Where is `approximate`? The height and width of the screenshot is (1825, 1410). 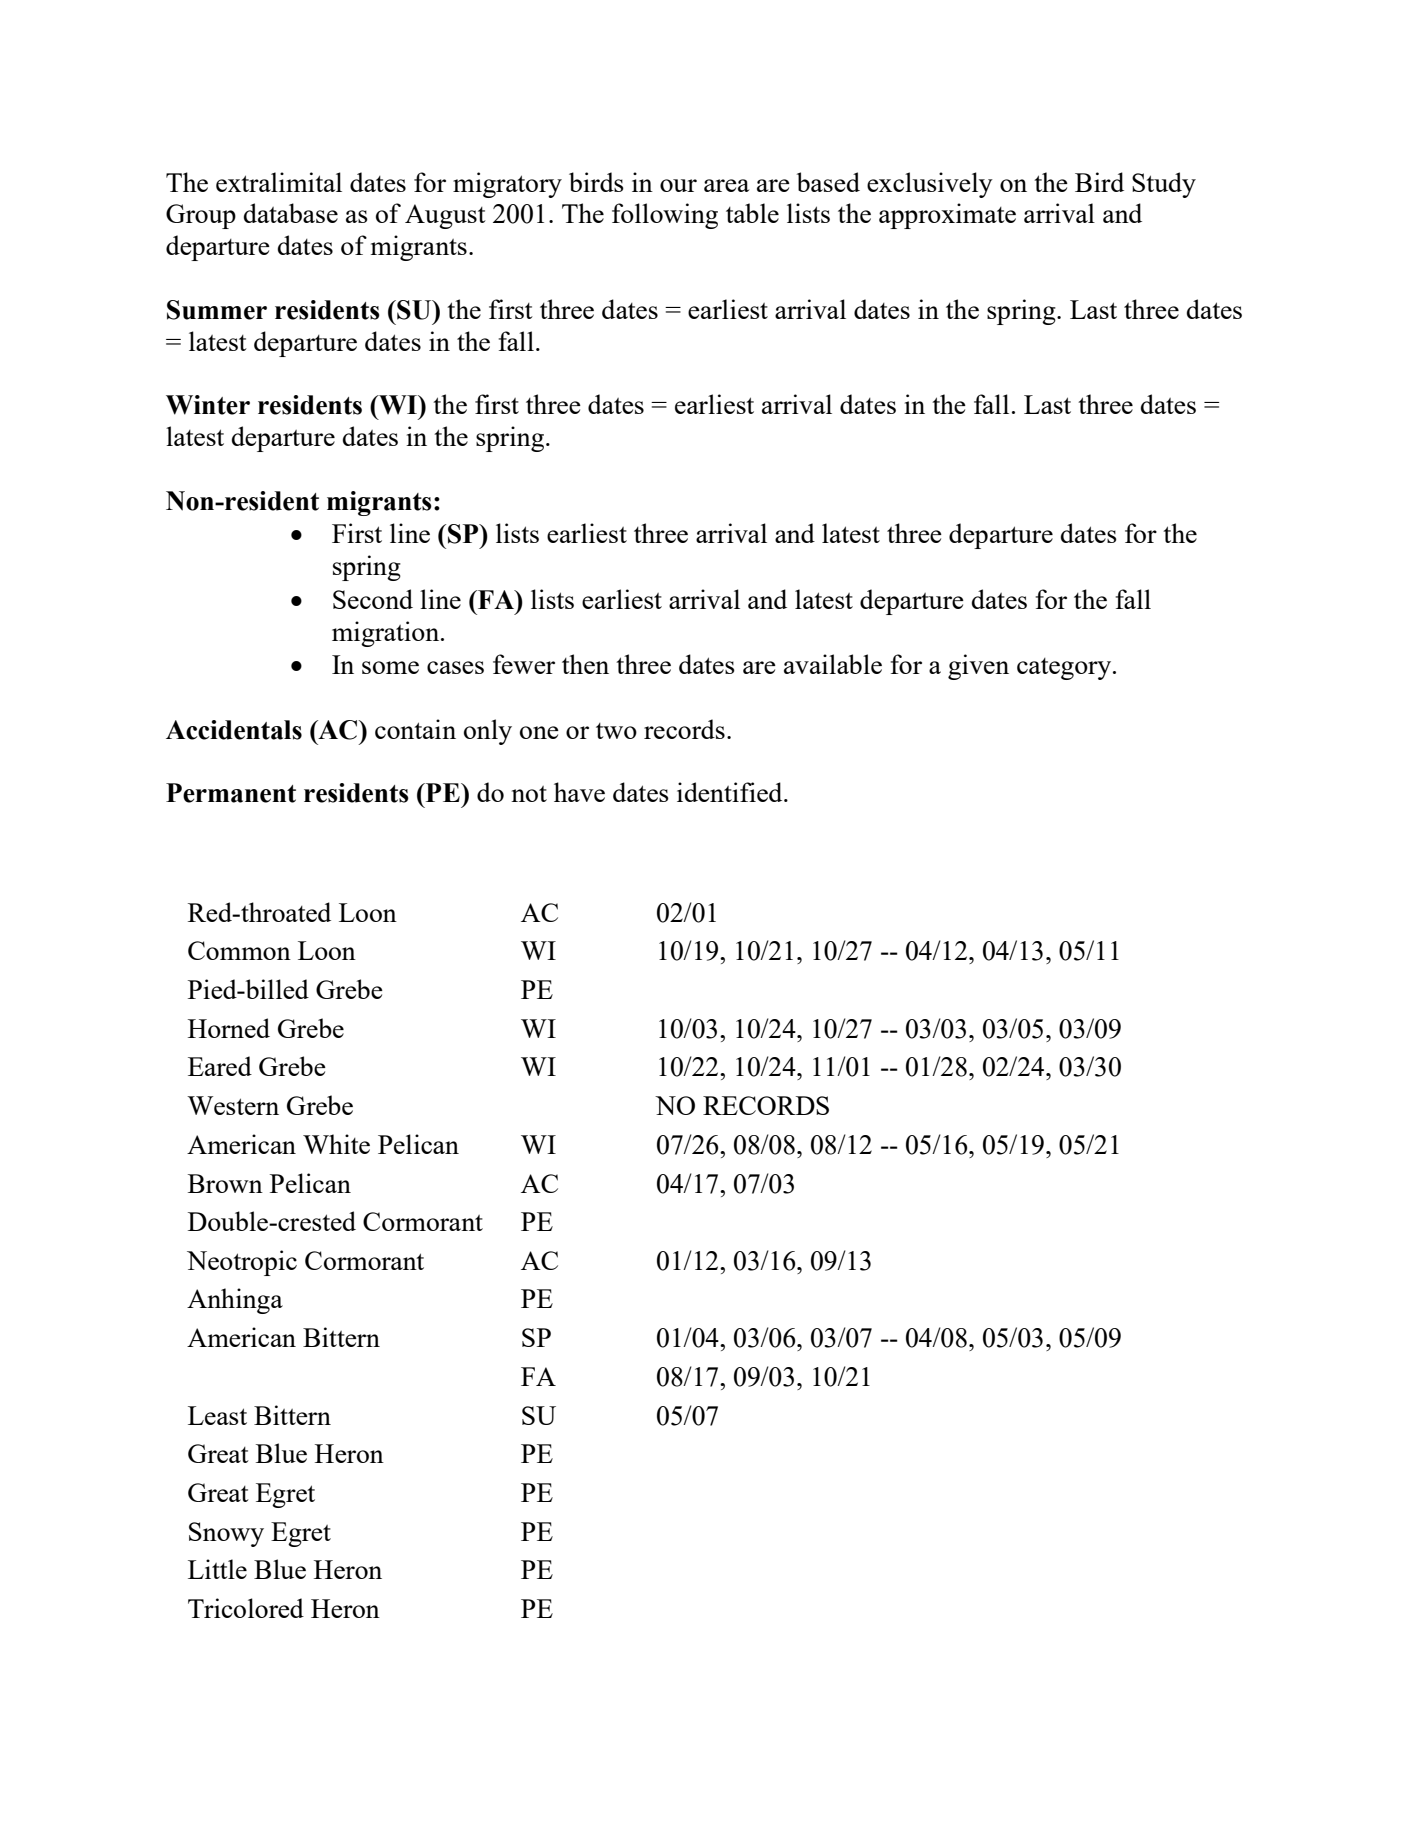 approximate is located at coordinates (947, 216).
